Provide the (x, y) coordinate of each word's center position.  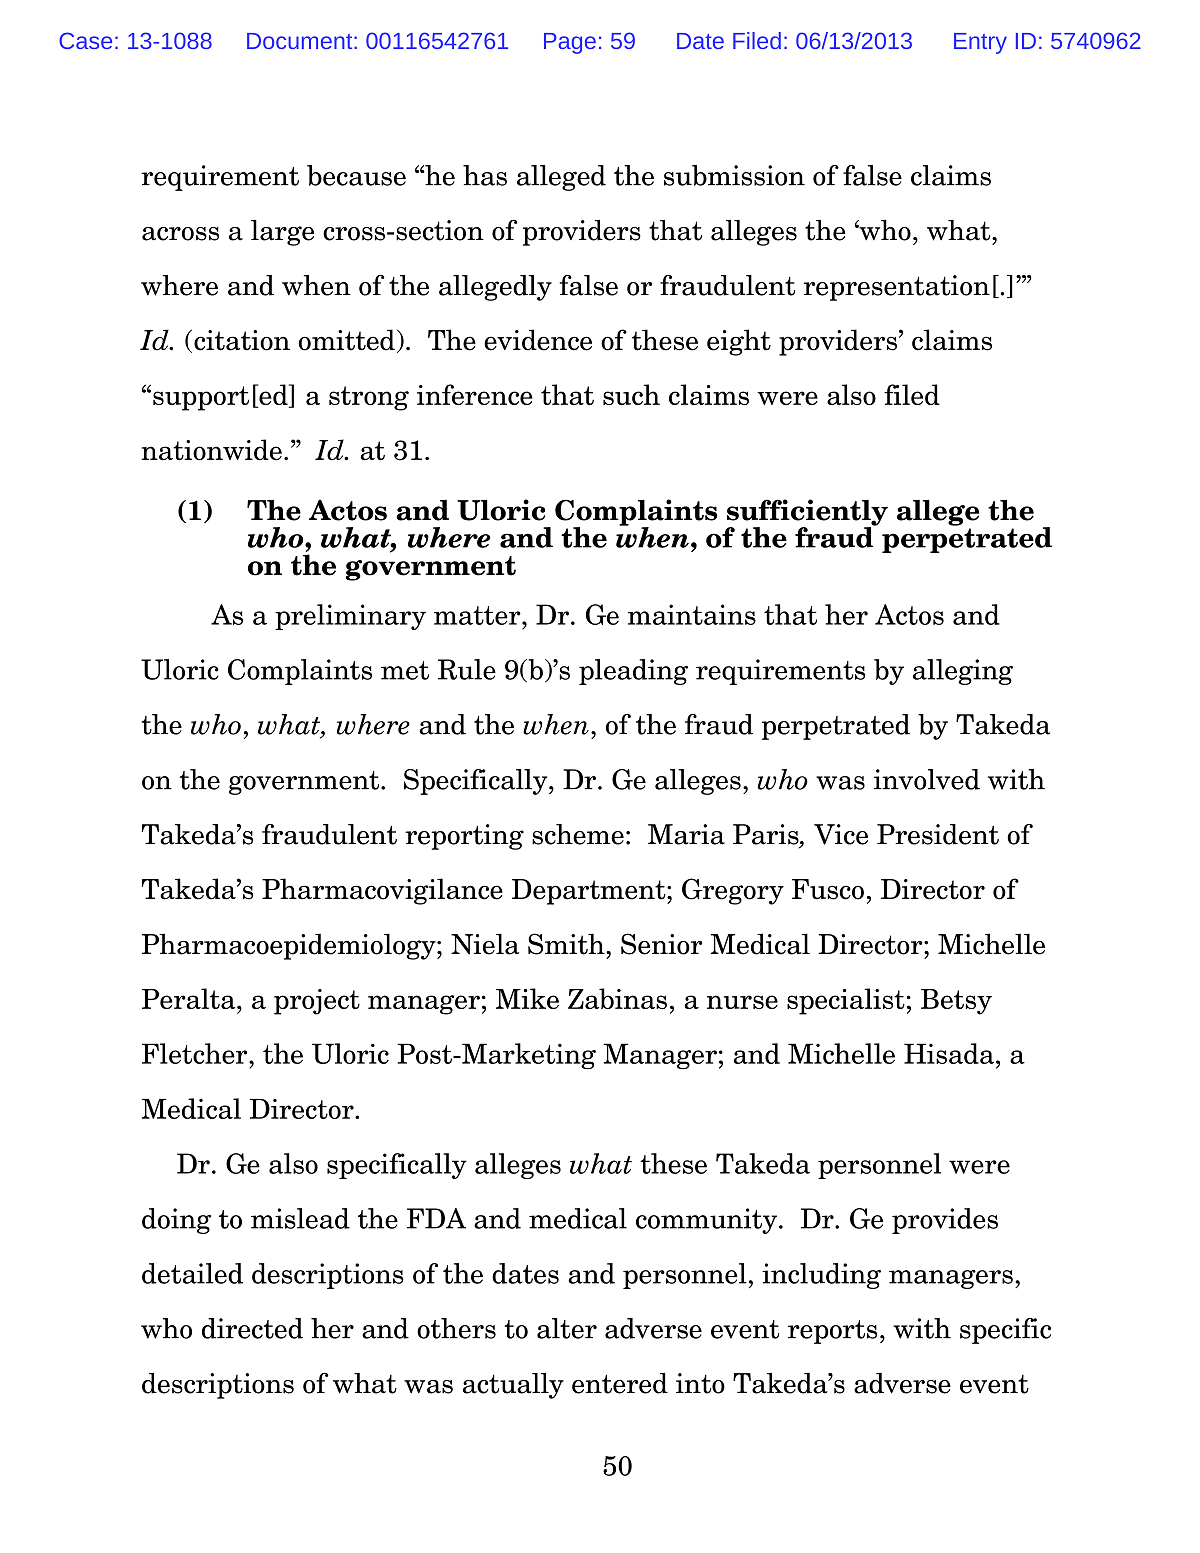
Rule (467, 669)
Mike (527, 998)
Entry (980, 43)
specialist (846, 1001)
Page (570, 43)
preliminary (350, 617)
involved (927, 779)
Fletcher (196, 1053)
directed (252, 1328)
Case (85, 40)
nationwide (212, 450)
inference (475, 394)
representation (897, 288)
